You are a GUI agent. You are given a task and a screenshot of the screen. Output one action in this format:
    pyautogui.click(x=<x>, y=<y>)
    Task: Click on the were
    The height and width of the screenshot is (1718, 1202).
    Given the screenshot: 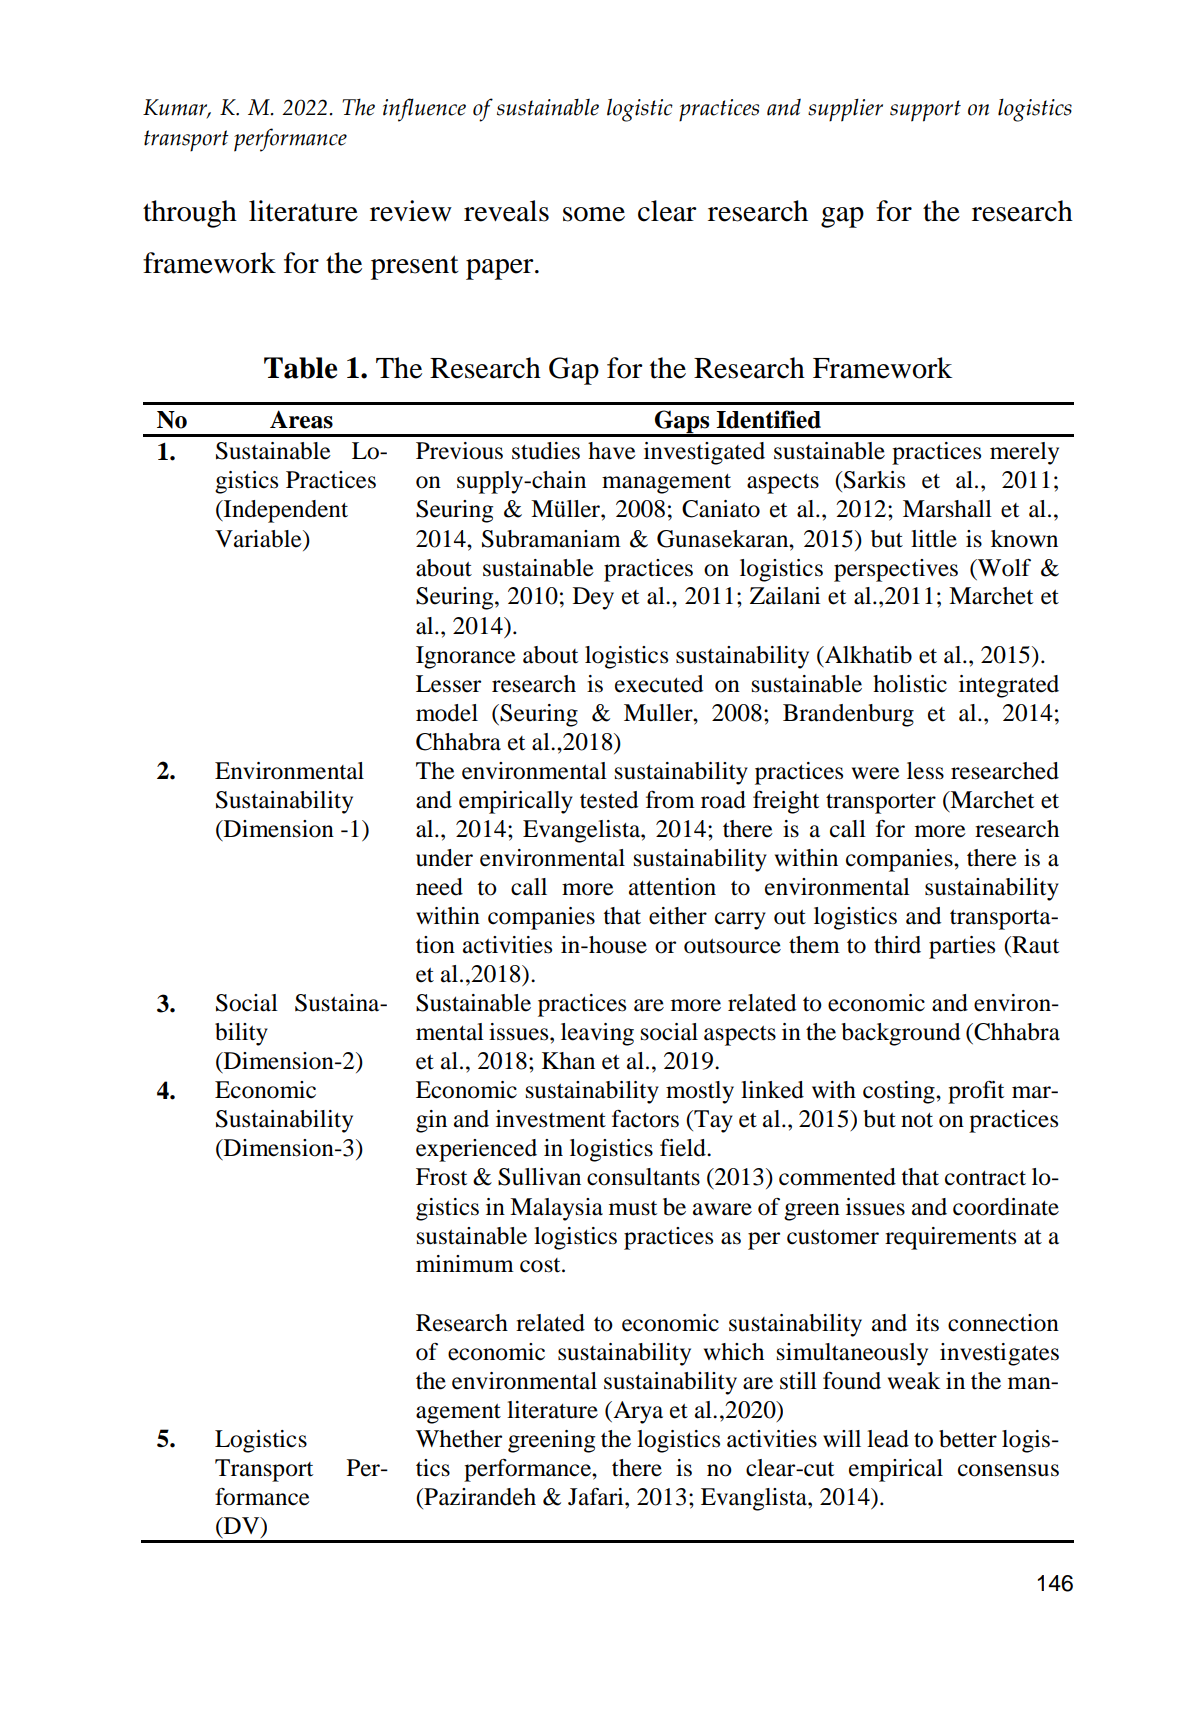 What is the action you would take?
    pyautogui.click(x=876, y=773)
